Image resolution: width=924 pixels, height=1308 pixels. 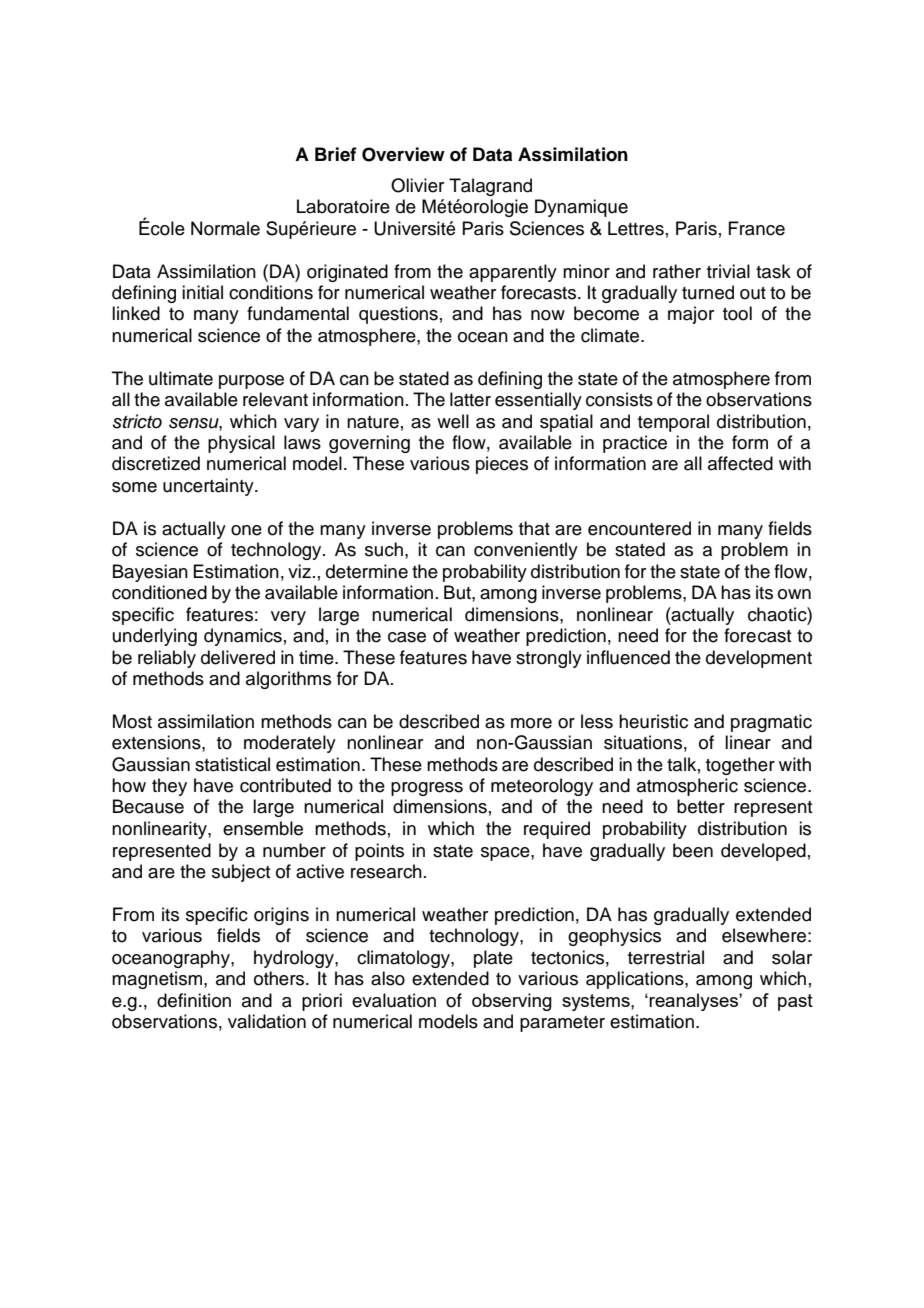 What do you see at coordinates (427, 789) in the document?
I see `progress` at bounding box center [427, 789].
